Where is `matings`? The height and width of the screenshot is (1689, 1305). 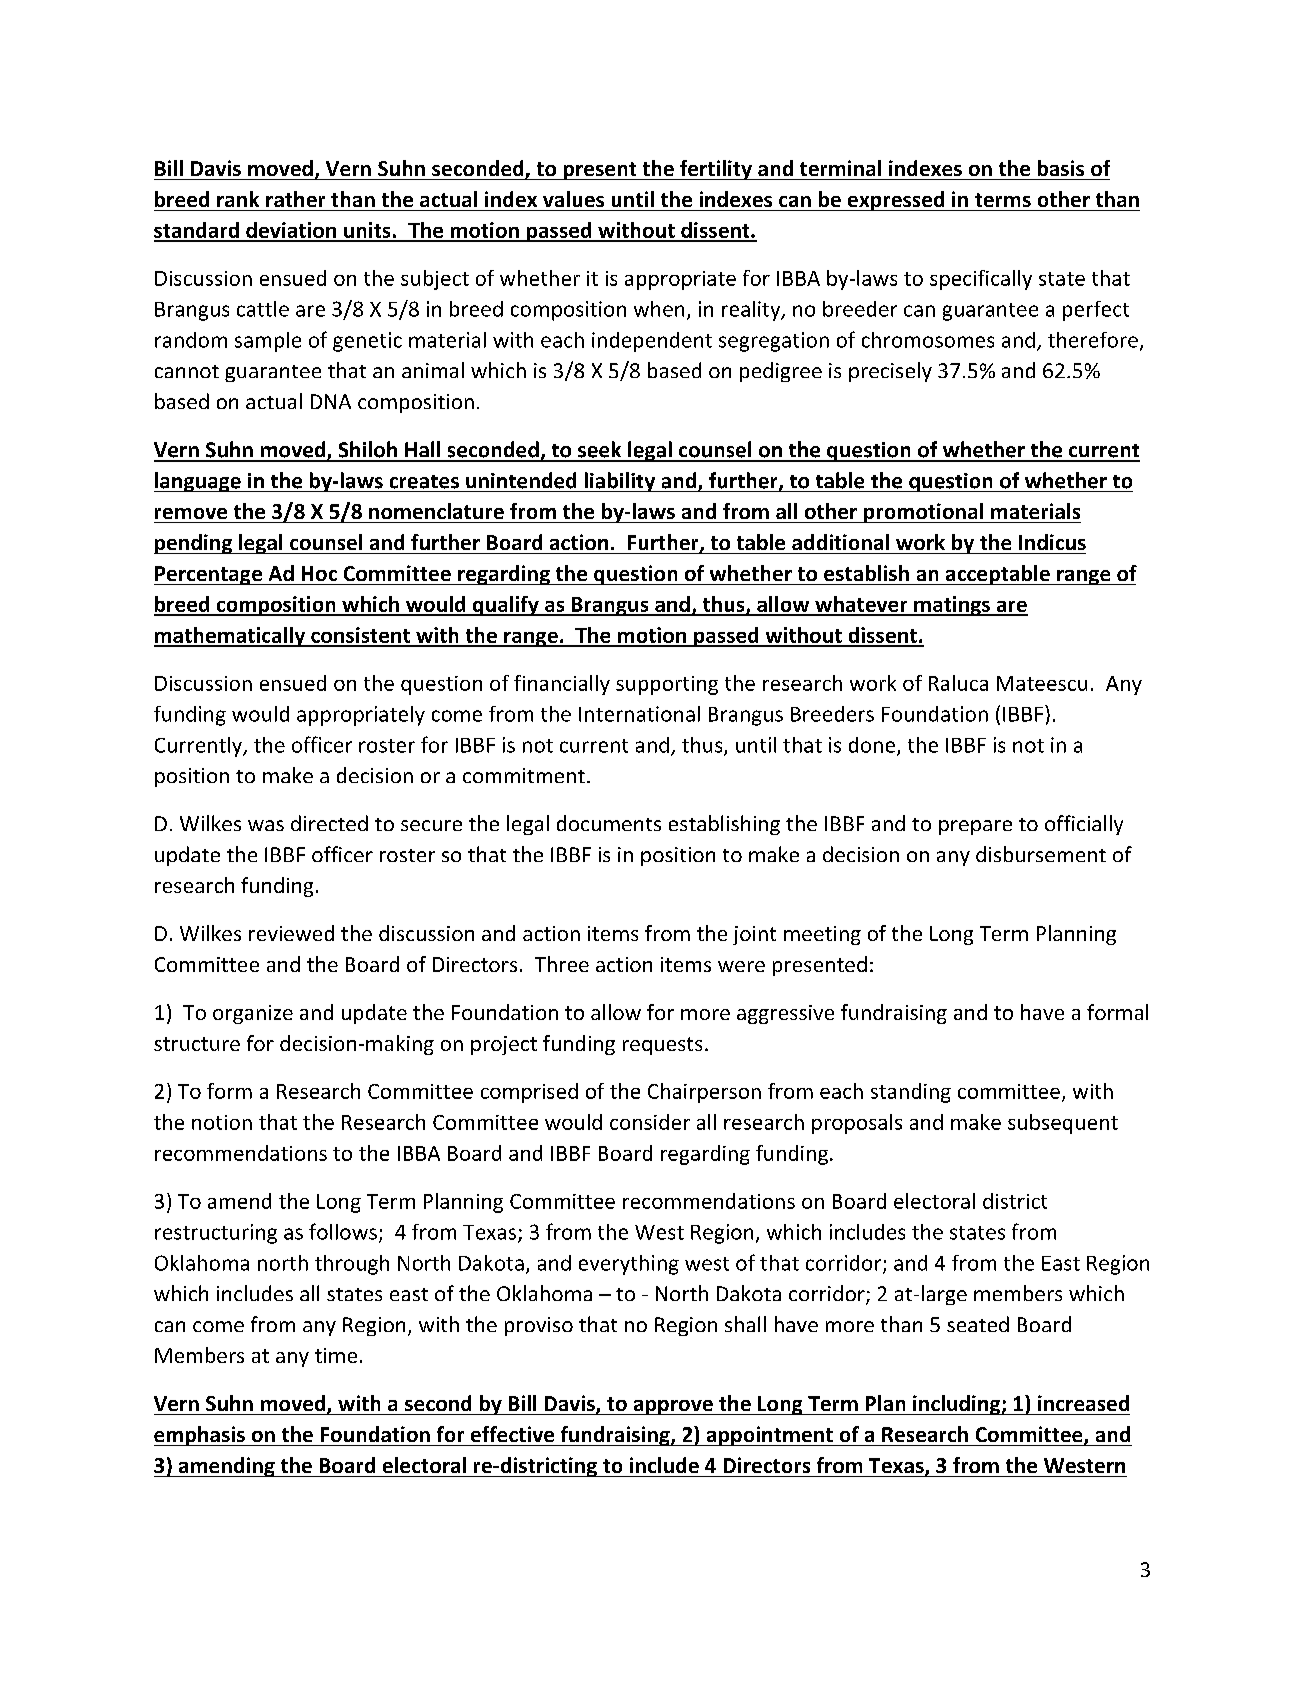
matings is located at coordinates (952, 606).
